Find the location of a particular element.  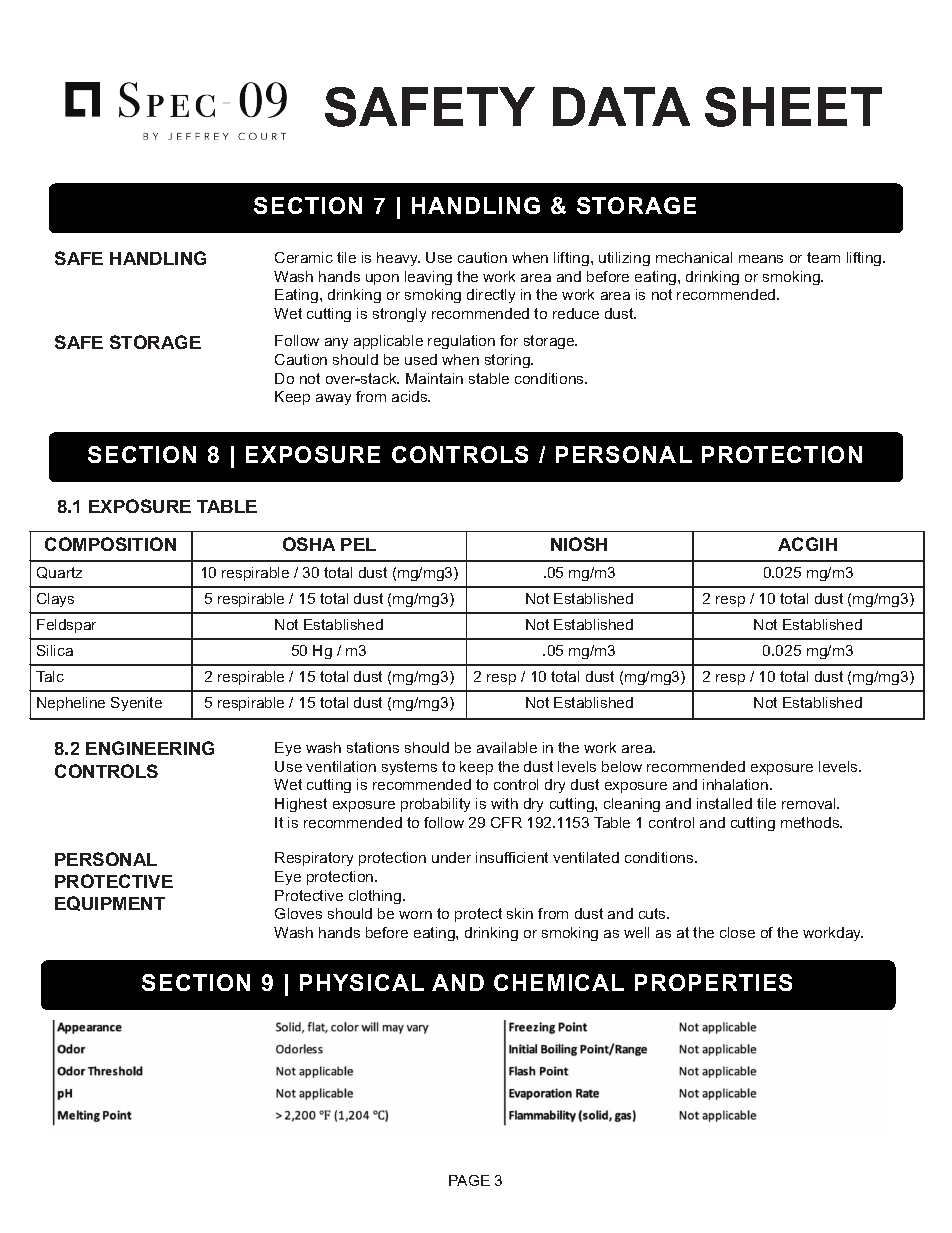

SHEET is located at coordinates (793, 107).
